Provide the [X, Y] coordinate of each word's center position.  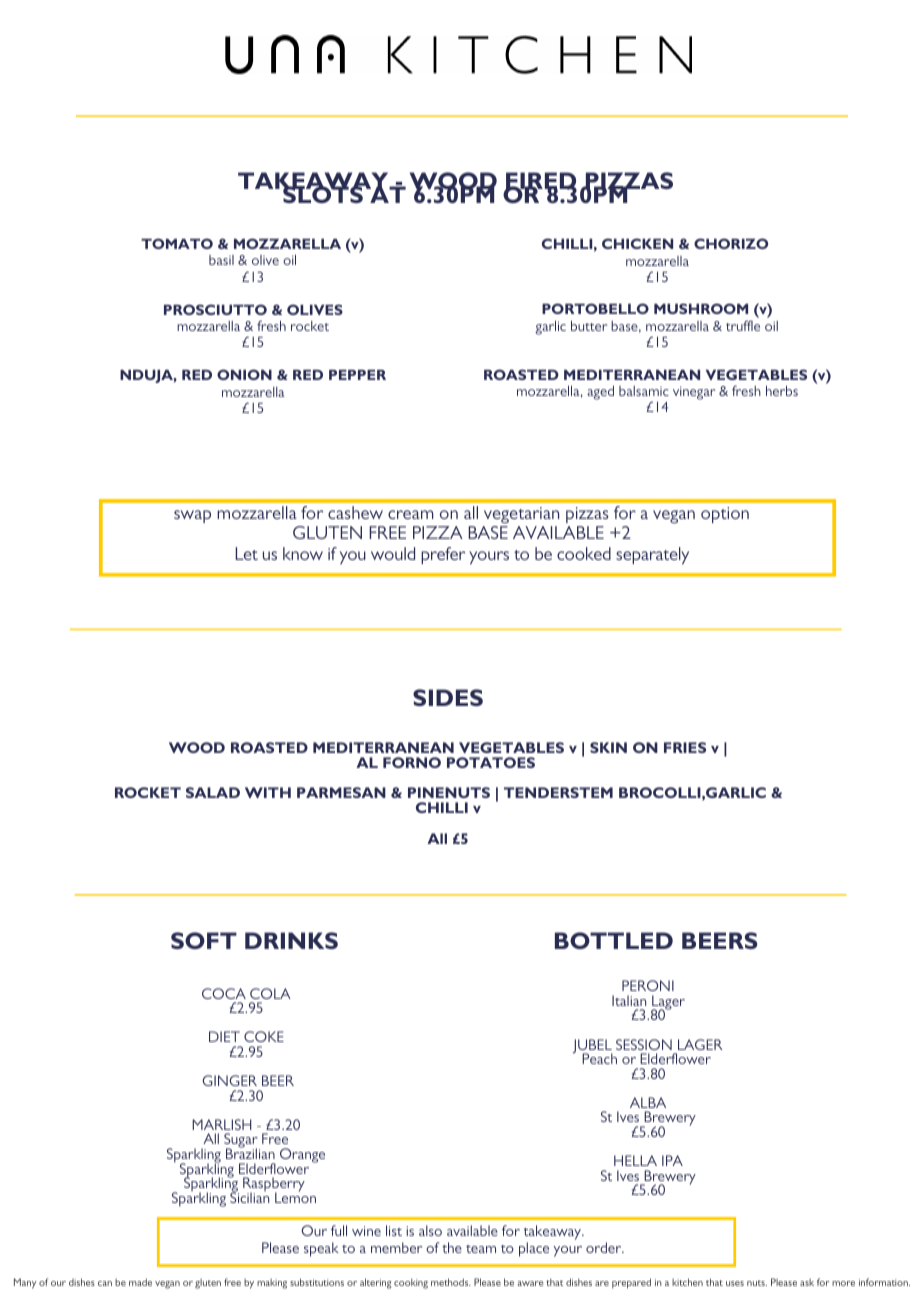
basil [221, 260]
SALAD [213, 792]
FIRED [540, 182]
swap [192, 516]
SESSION [644, 1044]
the [452, 1247]
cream [411, 514]
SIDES [448, 697]
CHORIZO [731, 243]
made [140, 1282]
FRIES [685, 747]
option [725, 515]
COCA [224, 993]
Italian [629, 1000]
